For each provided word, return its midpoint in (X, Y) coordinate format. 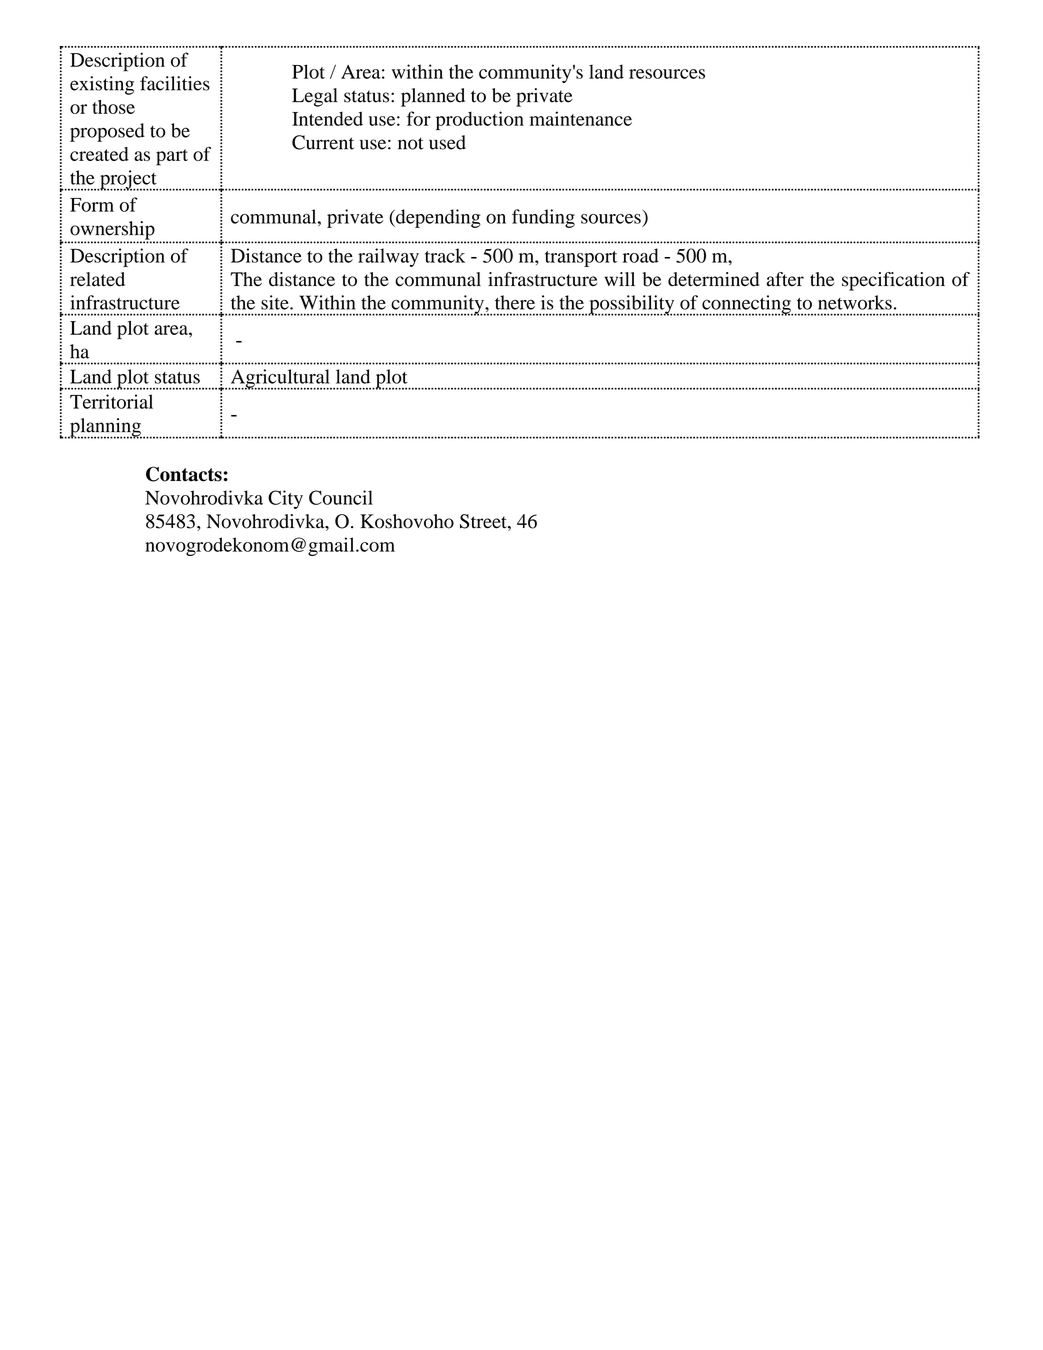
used (447, 142)
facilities (175, 83)
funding (543, 218)
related (97, 279)
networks (855, 302)
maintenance (581, 118)
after (785, 279)
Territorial (111, 401)
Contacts (184, 474)
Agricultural (280, 379)
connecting (746, 305)
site (276, 302)
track (445, 255)
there (515, 302)
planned (433, 97)
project (128, 180)
